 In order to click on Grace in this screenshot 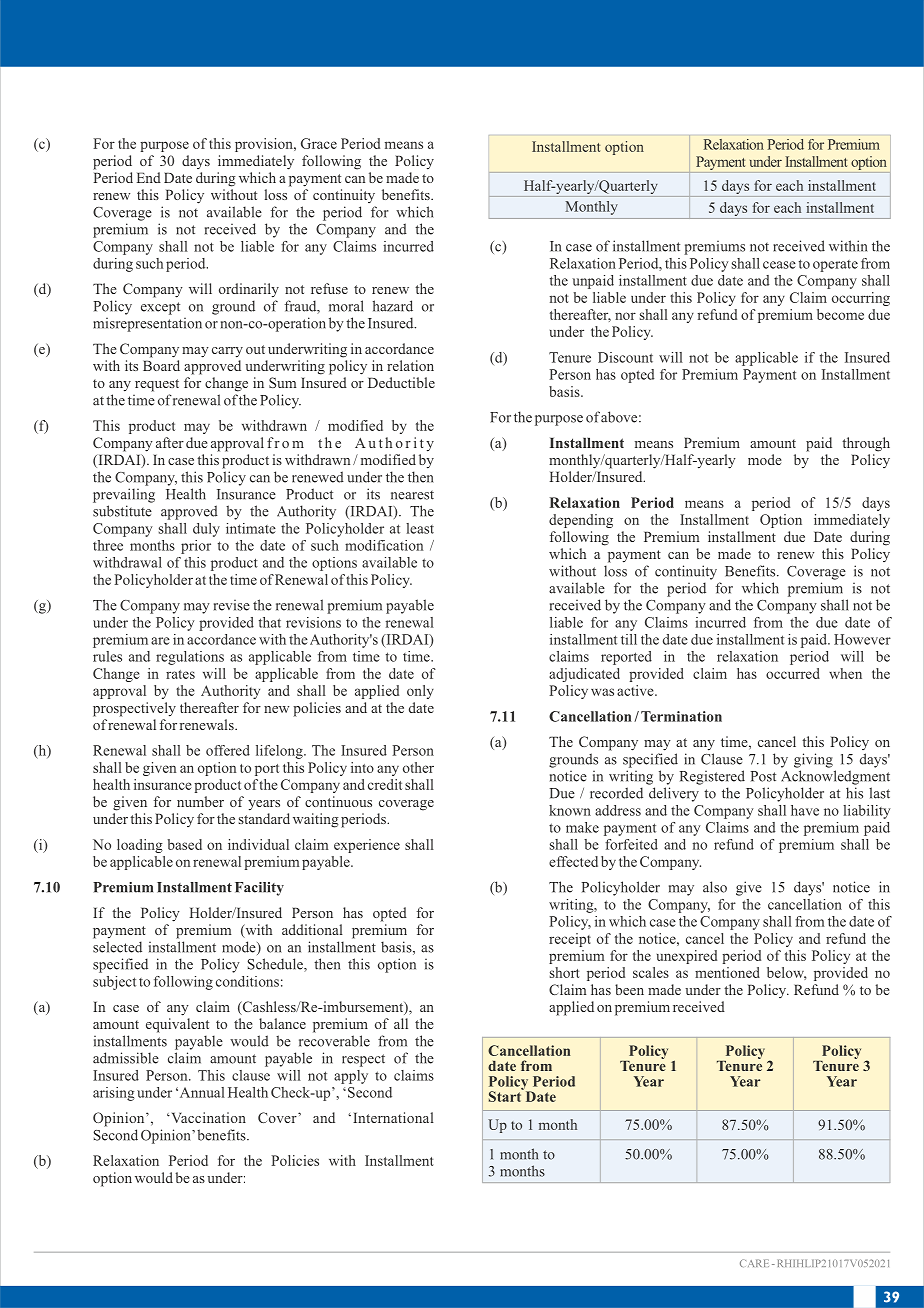, I will do `click(319, 143)`.
